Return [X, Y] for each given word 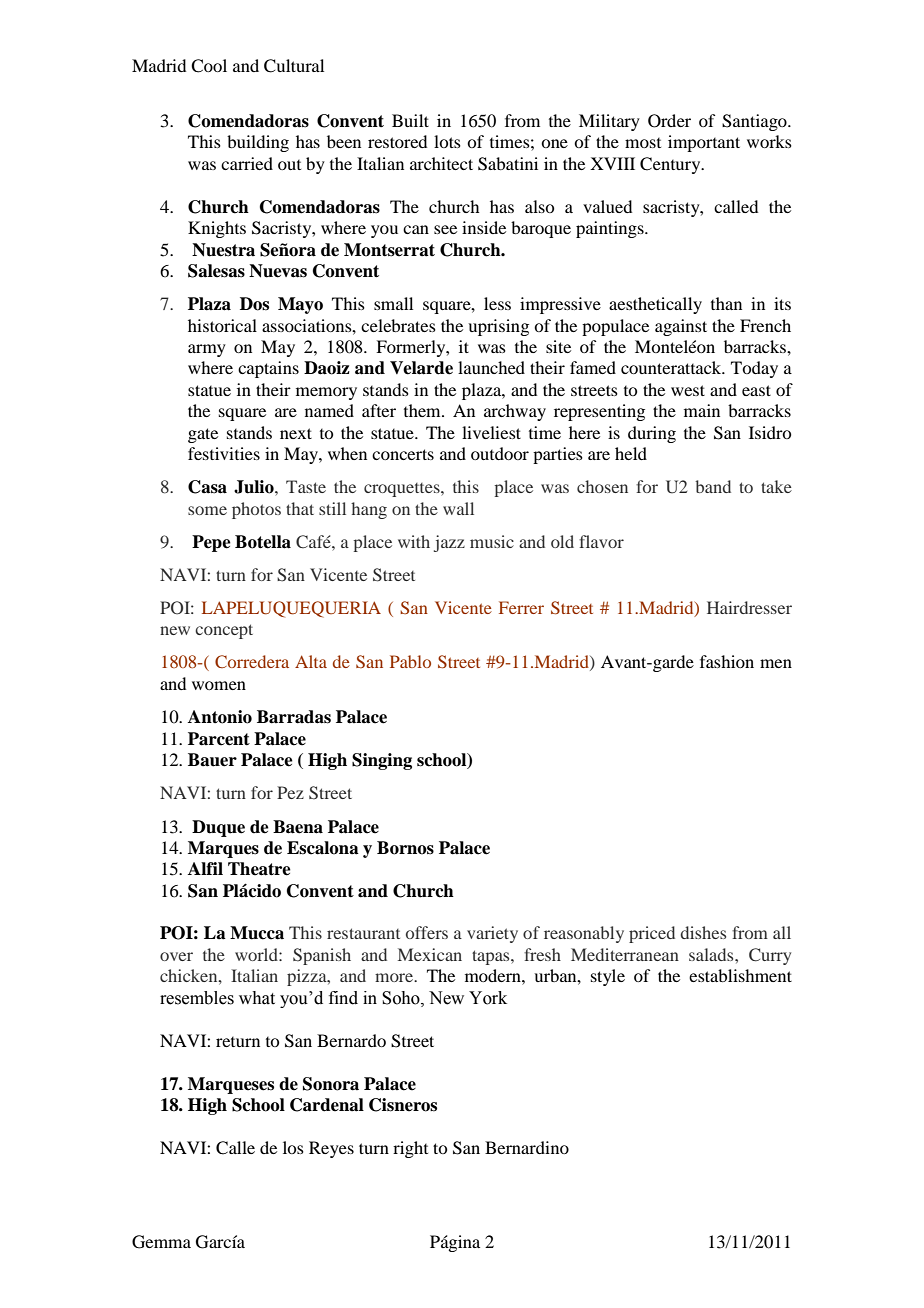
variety [492, 934]
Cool [209, 66]
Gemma [161, 1242]
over [176, 956]
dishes [703, 932]
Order [669, 121]
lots [447, 141]
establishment [740, 975]
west [688, 390]
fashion [727, 661]
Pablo [410, 661]
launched [491, 367]
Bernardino [527, 1147]
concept [224, 631]
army [207, 350]
